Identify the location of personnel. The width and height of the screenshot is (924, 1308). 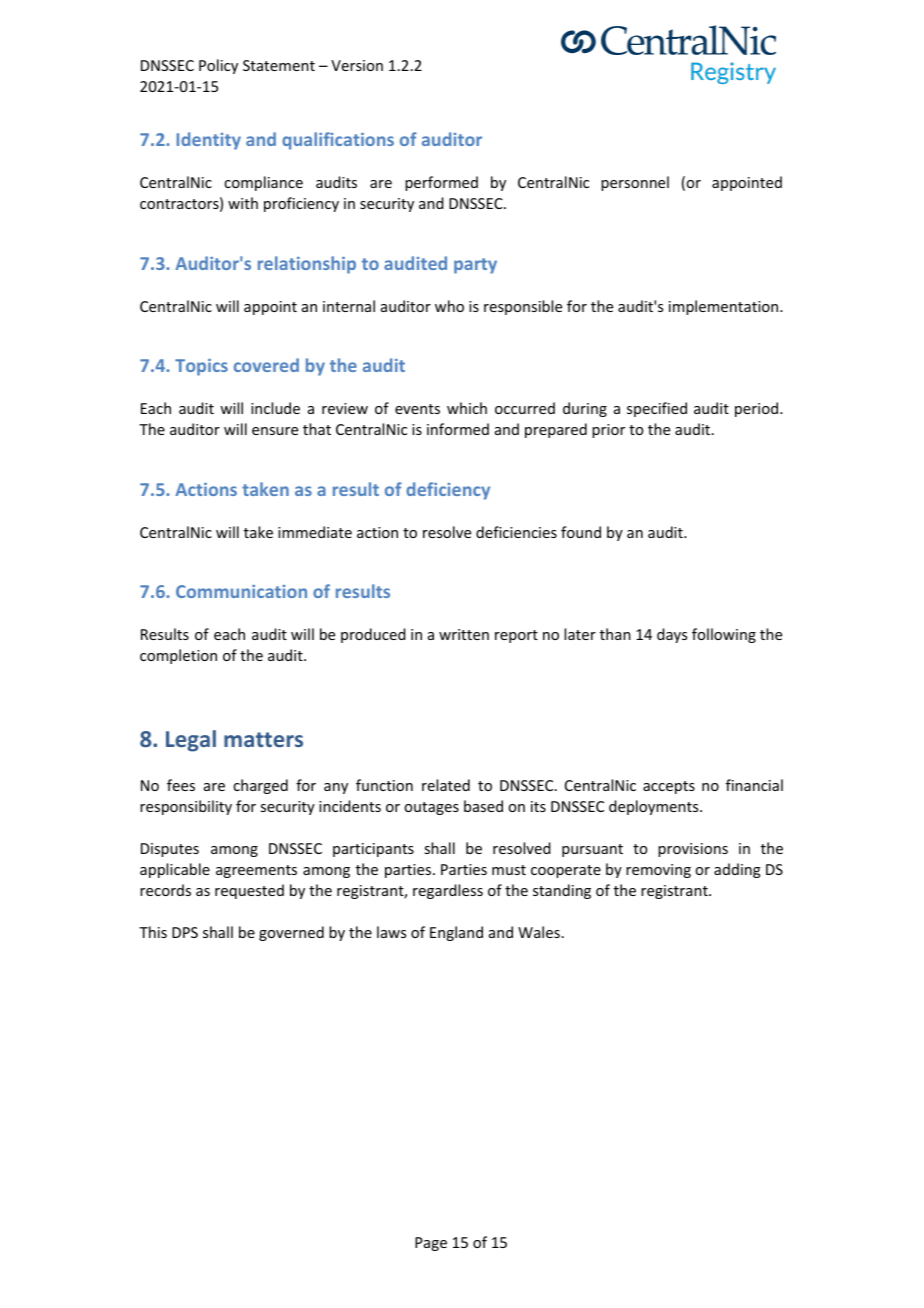
(635, 183).
